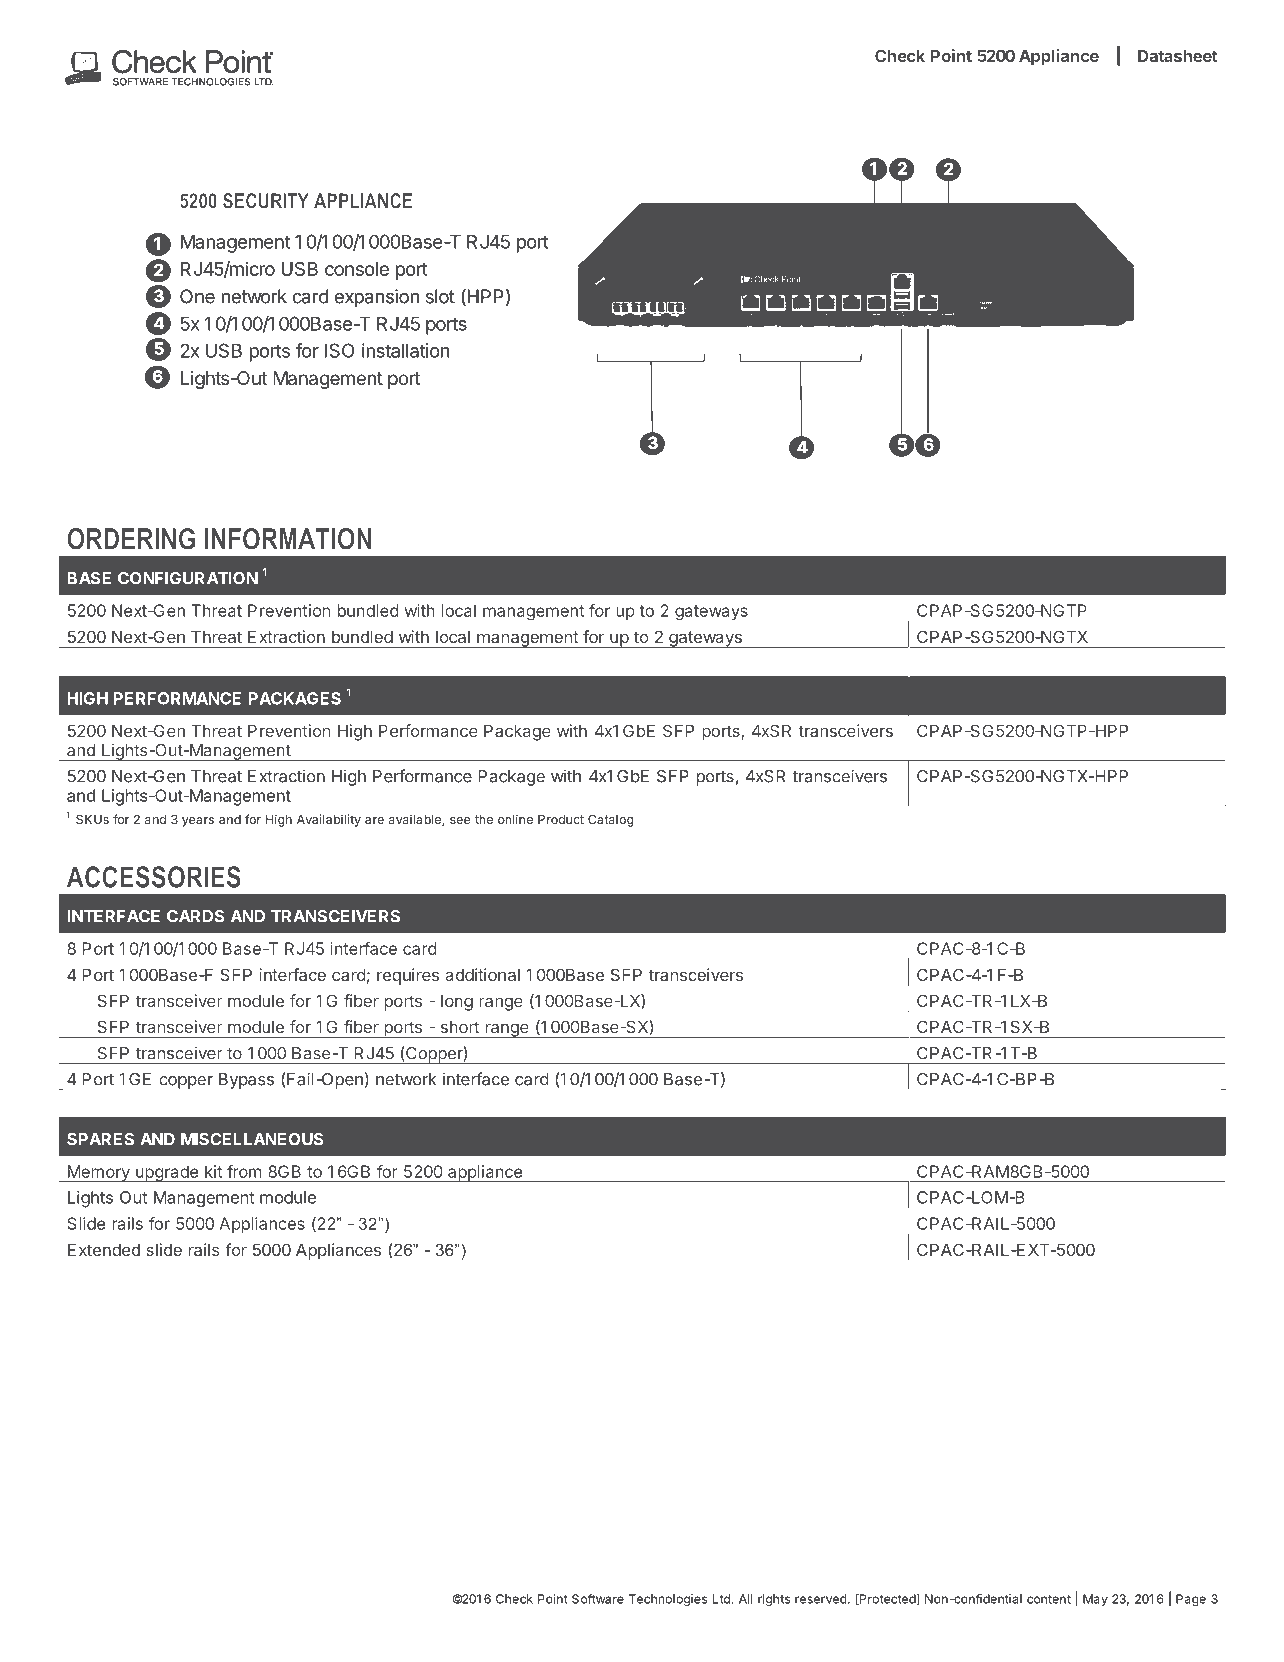 This image has width=1284, height=1662. I want to click on Datasheet, so click(1178, 56).
